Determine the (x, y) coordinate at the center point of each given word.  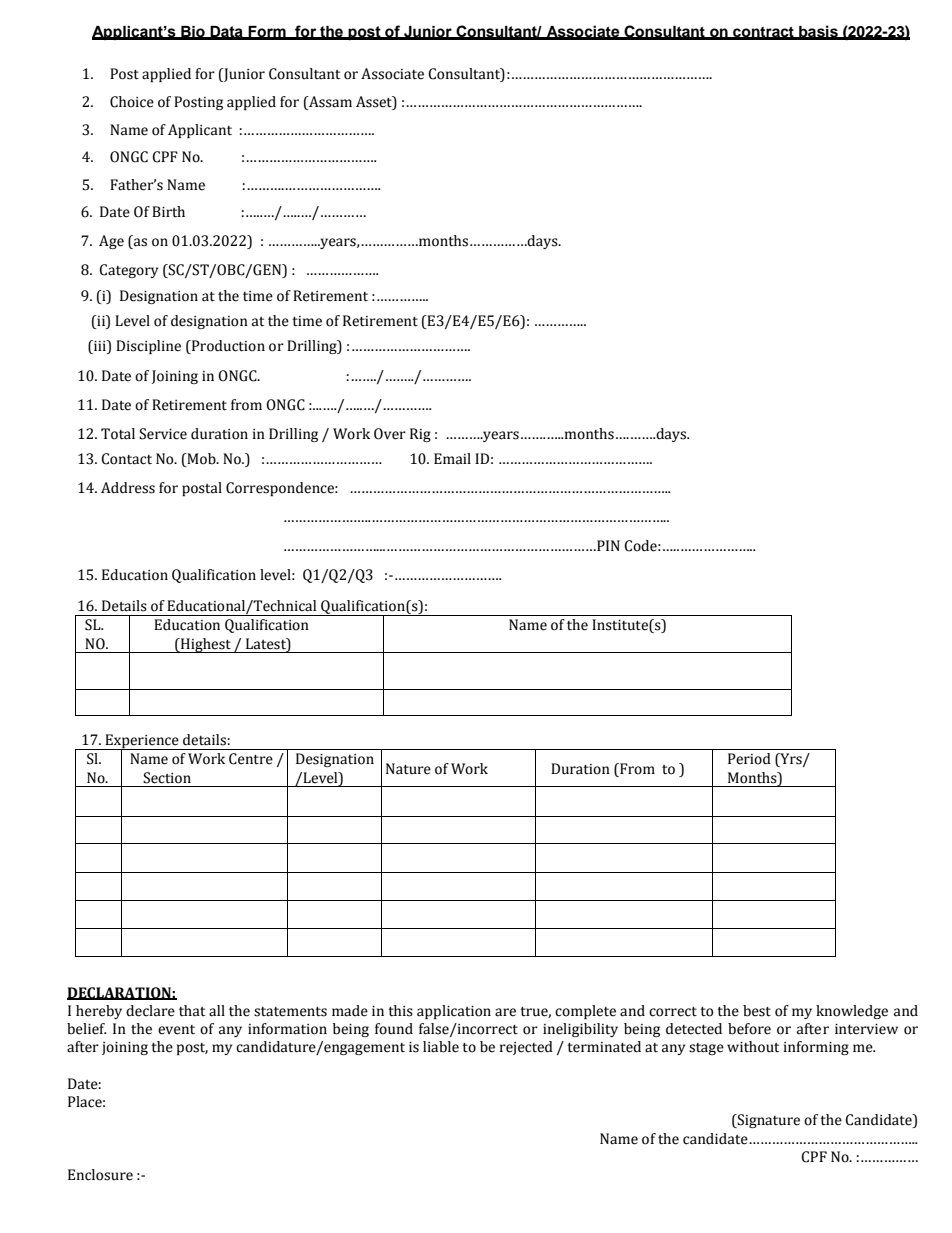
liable (441, 1047)
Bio (193, 32)
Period (749, 759)
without (753, 1047)
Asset (375, 102)
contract (763, 33)
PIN (607, 545)
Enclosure (100, 1175)
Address (128, 488)
